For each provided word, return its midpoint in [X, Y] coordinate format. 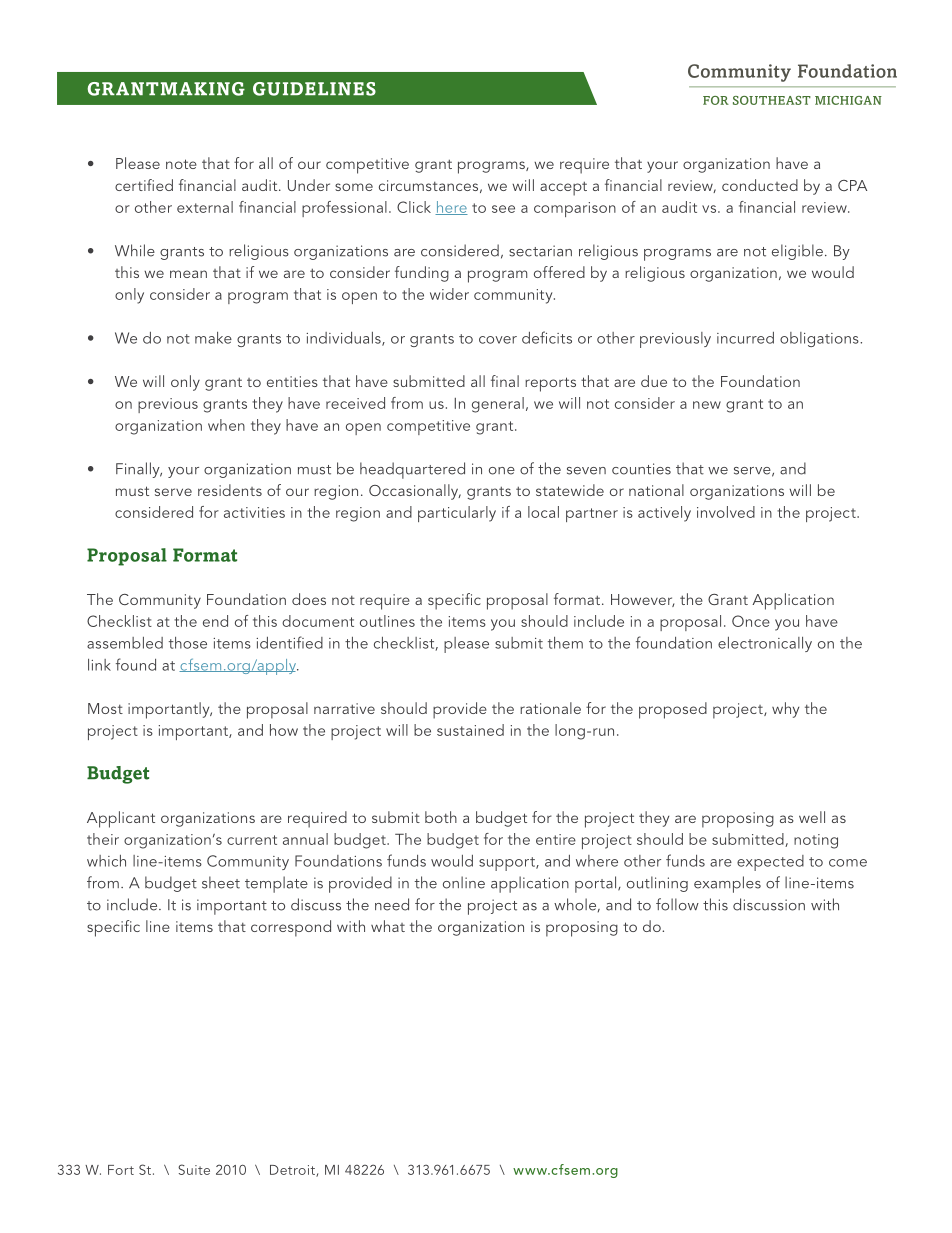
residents [230, 490]
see [503, 209]
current [252, 840]
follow [677, 904]
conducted [760, 185]
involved [726, 512]
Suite [194, 1169]
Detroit [293, 1171]
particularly [457, 514]
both [441, 817]
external [205, 207]
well [812, 817]
